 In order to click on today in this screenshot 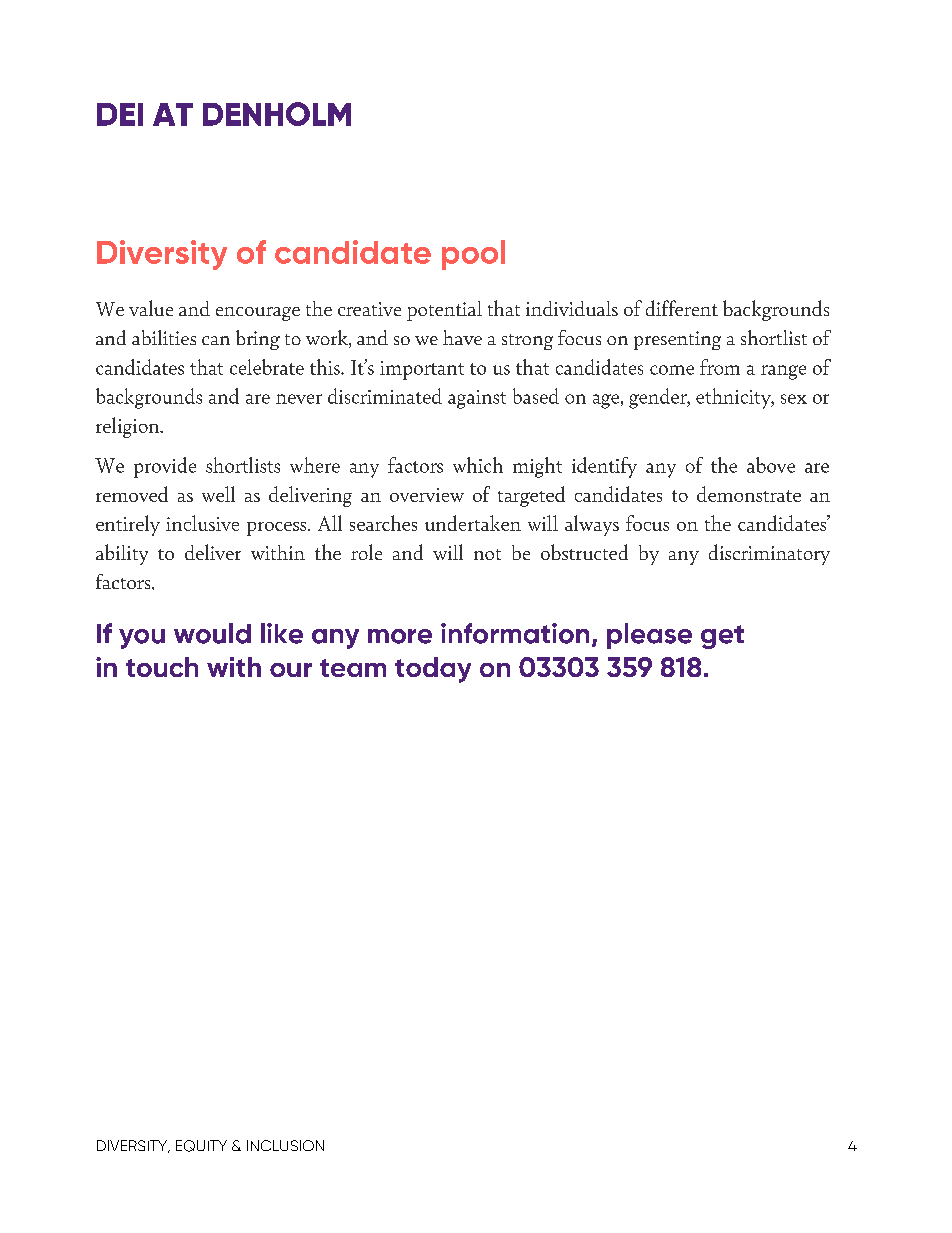, I will do `click(433, 670)`.
